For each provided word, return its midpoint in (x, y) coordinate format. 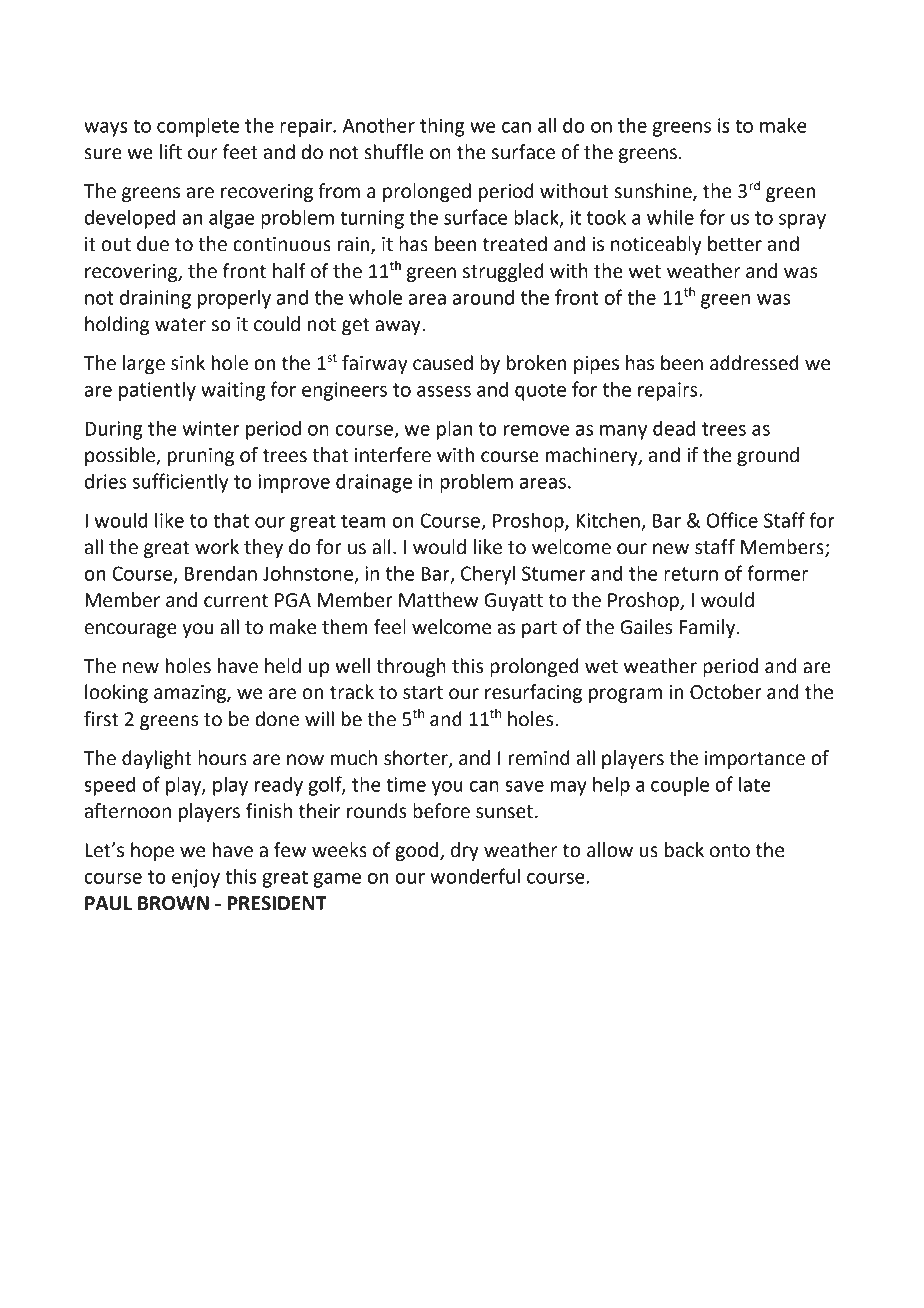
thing (442, 127)
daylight (157, 759)
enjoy (196, 878)
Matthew (438, 600)
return (691, 574)
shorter (417, 758)
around (483, 297)
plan (454, 430)
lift (171, 152)
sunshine (654, 192)
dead (674, 428)
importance (755, 760)
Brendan (221, 573)
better (735, 244)
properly (234, 299)
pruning (200, 457)
